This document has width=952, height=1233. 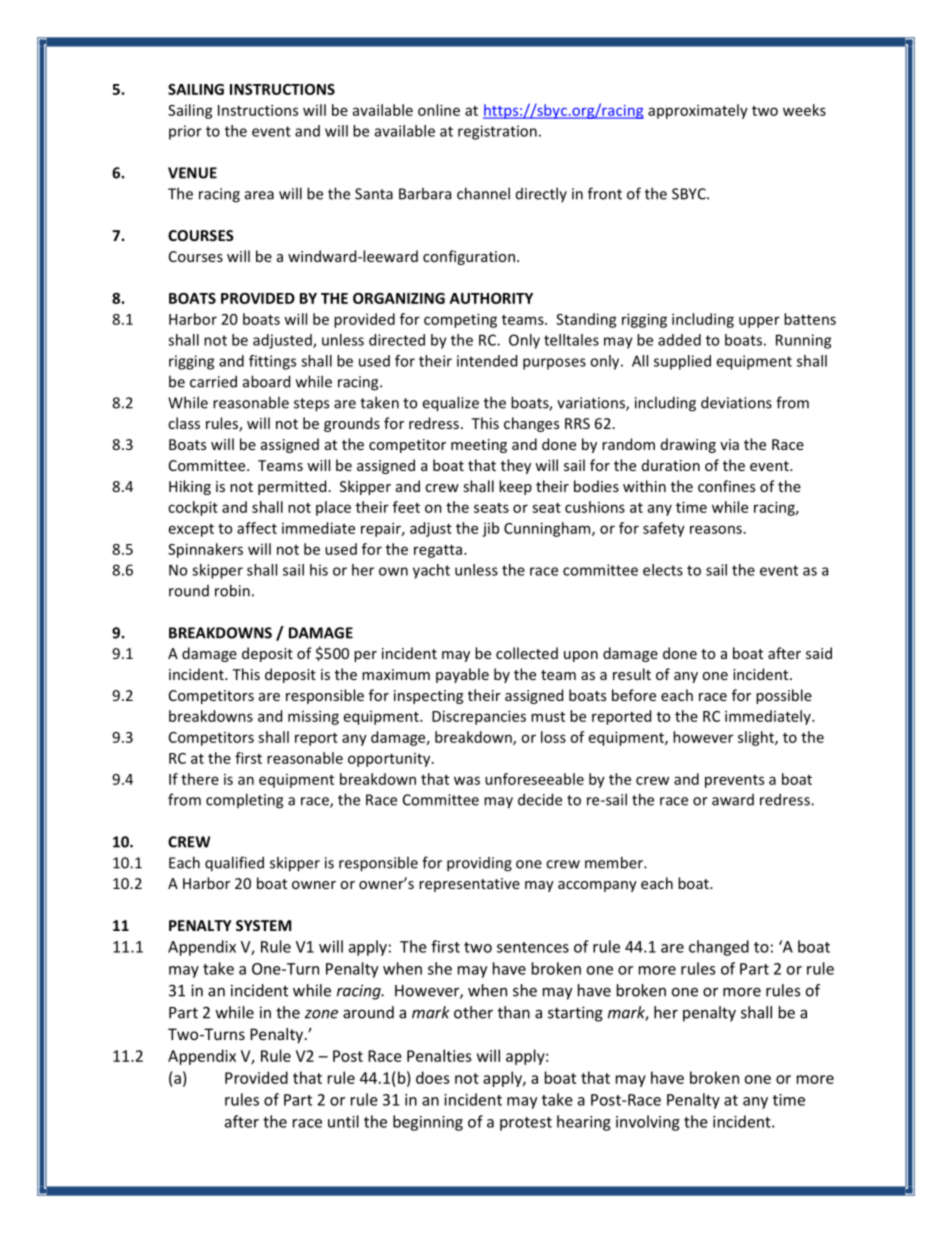 What do you see at coordinates (698, 111) in the document?
I see `approximately` at bounding box center [698, 111].
